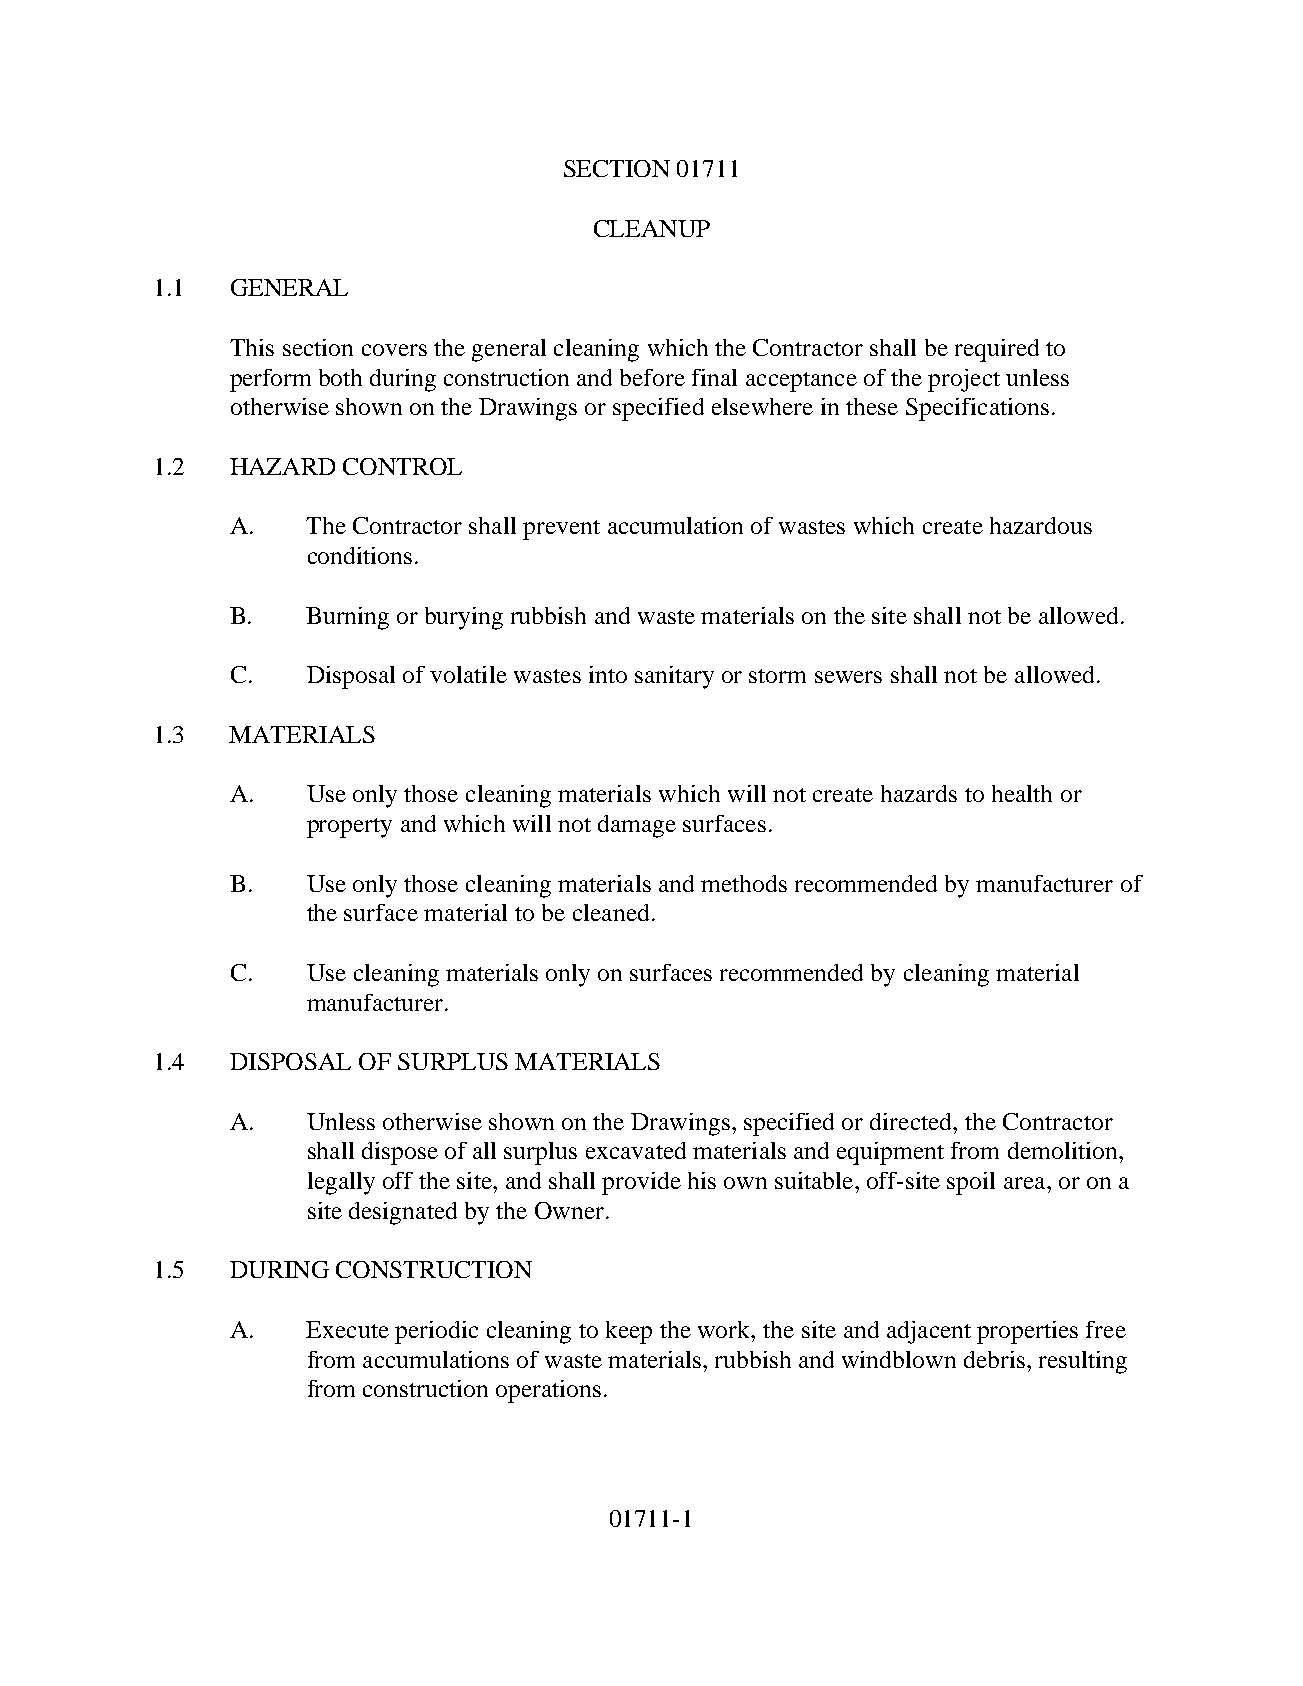 This image has height=1686, width=1303. What do you see at coordinates (347, 1329) in the image?
I see `Execute` at bounding box center [347, 1329].
